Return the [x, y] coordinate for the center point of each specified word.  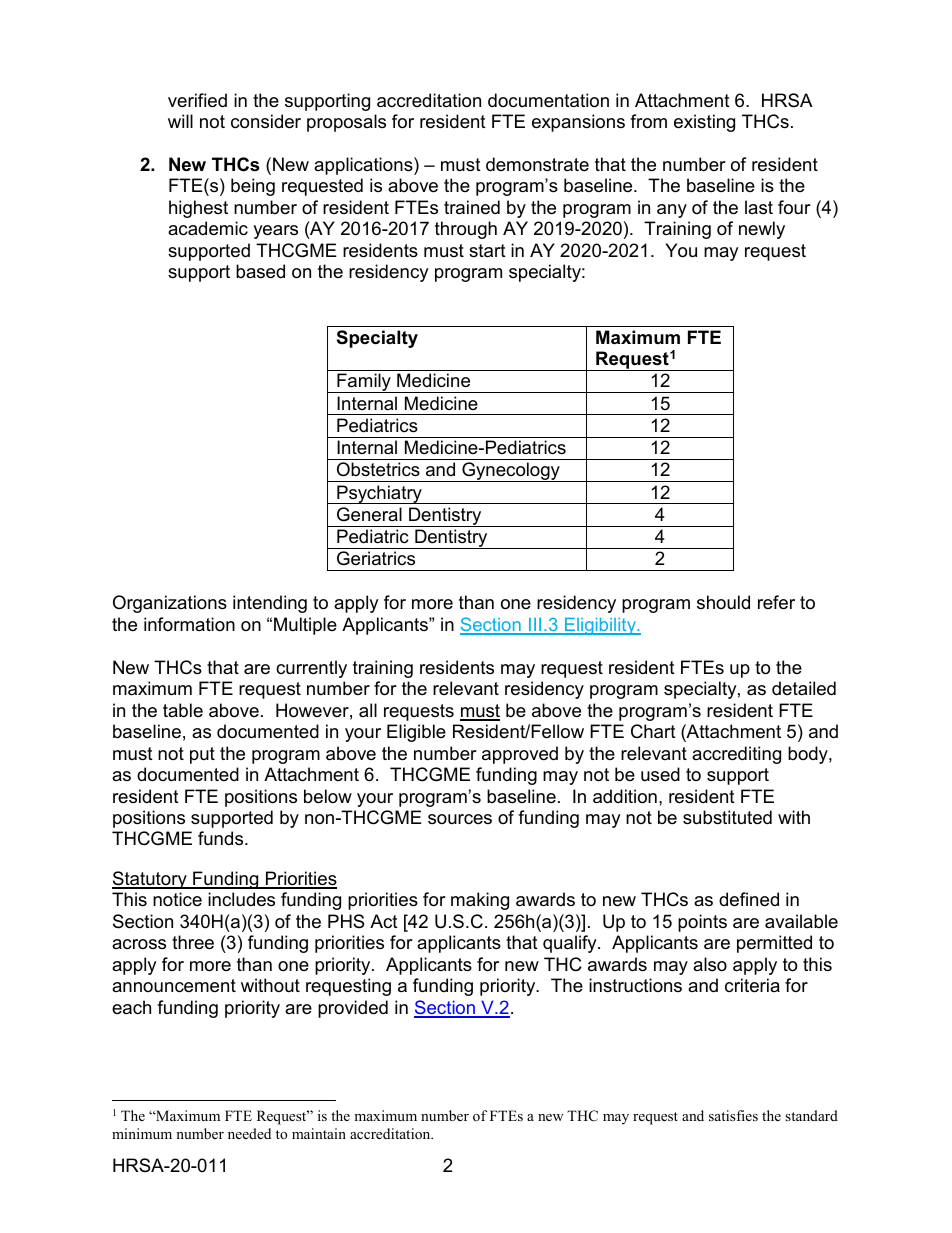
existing [704, 123]
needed [249, 1133]
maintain [319, 1133]
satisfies [733, 1115]
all [368, 710]
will [180, 121]
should [723, 602]
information [189, 624]
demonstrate [537, 164]
